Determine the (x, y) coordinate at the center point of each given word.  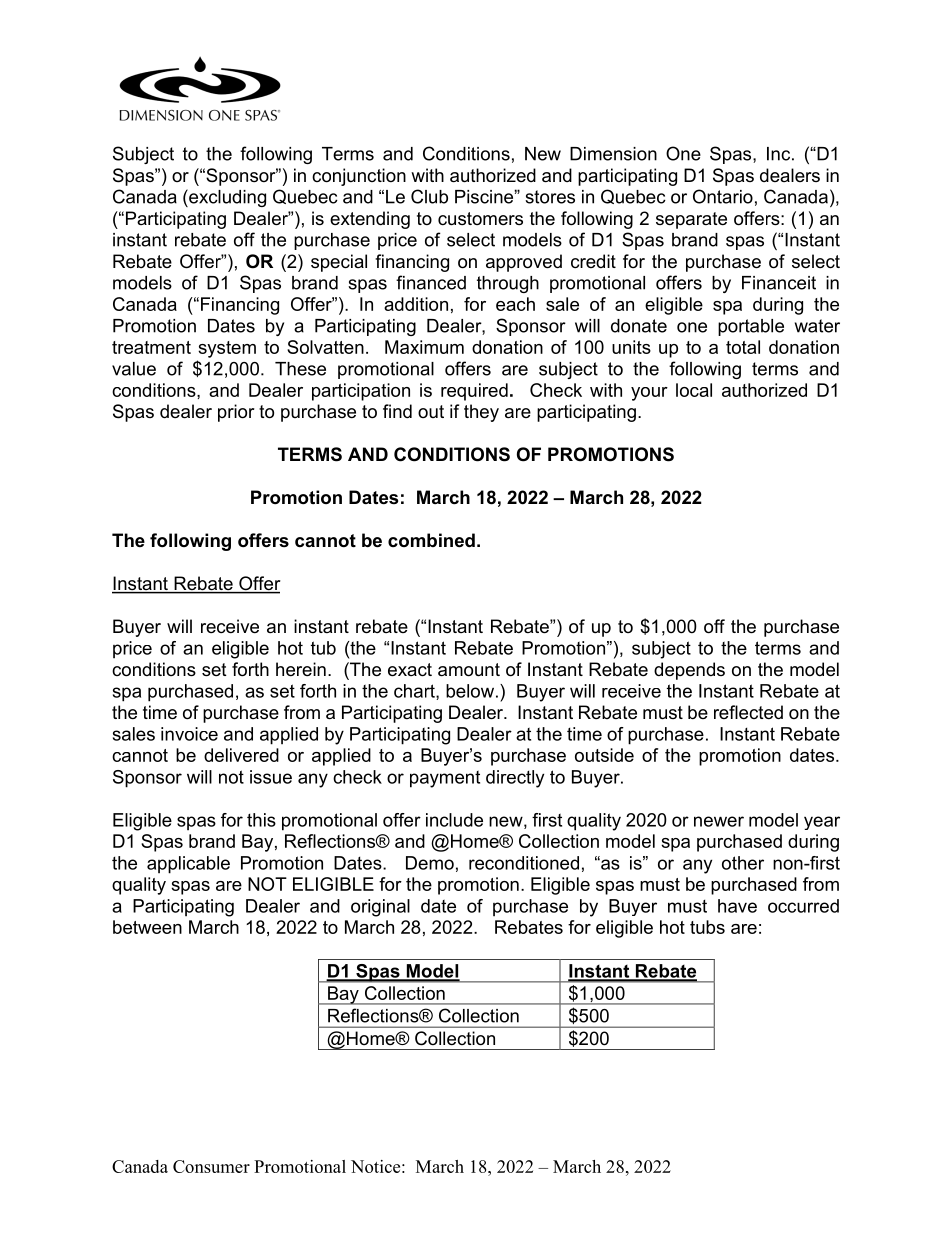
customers (480, 219)
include (454, 820)
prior (236, 413)
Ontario (723, 196)
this (261, 820)
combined (431, 540)
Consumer (211, 1166)
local (694, 390)
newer (719, 821)
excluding (226, 198)
